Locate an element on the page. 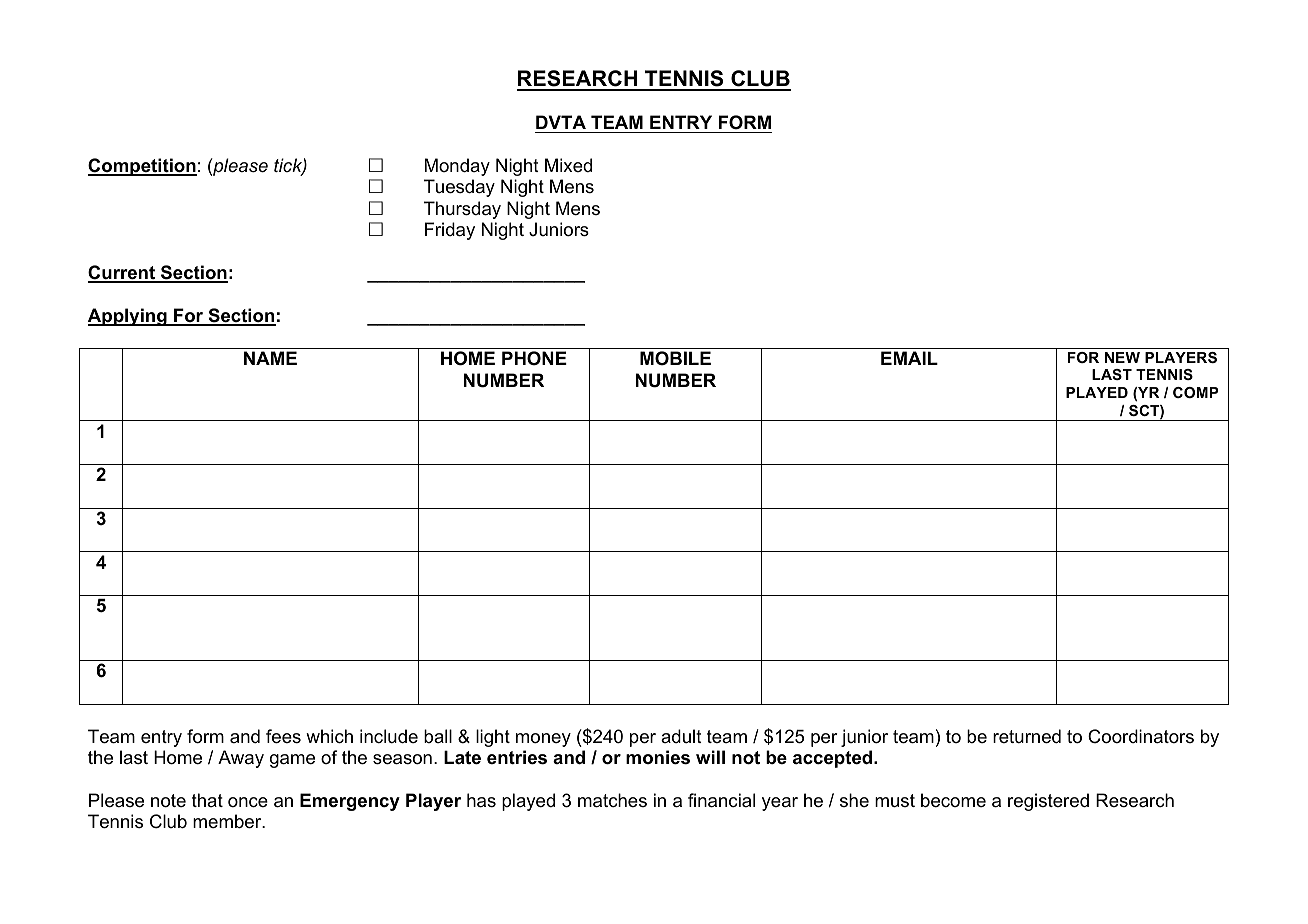 This image has width=1308, height=924. NEW is located at coordinates (1122, 357).
